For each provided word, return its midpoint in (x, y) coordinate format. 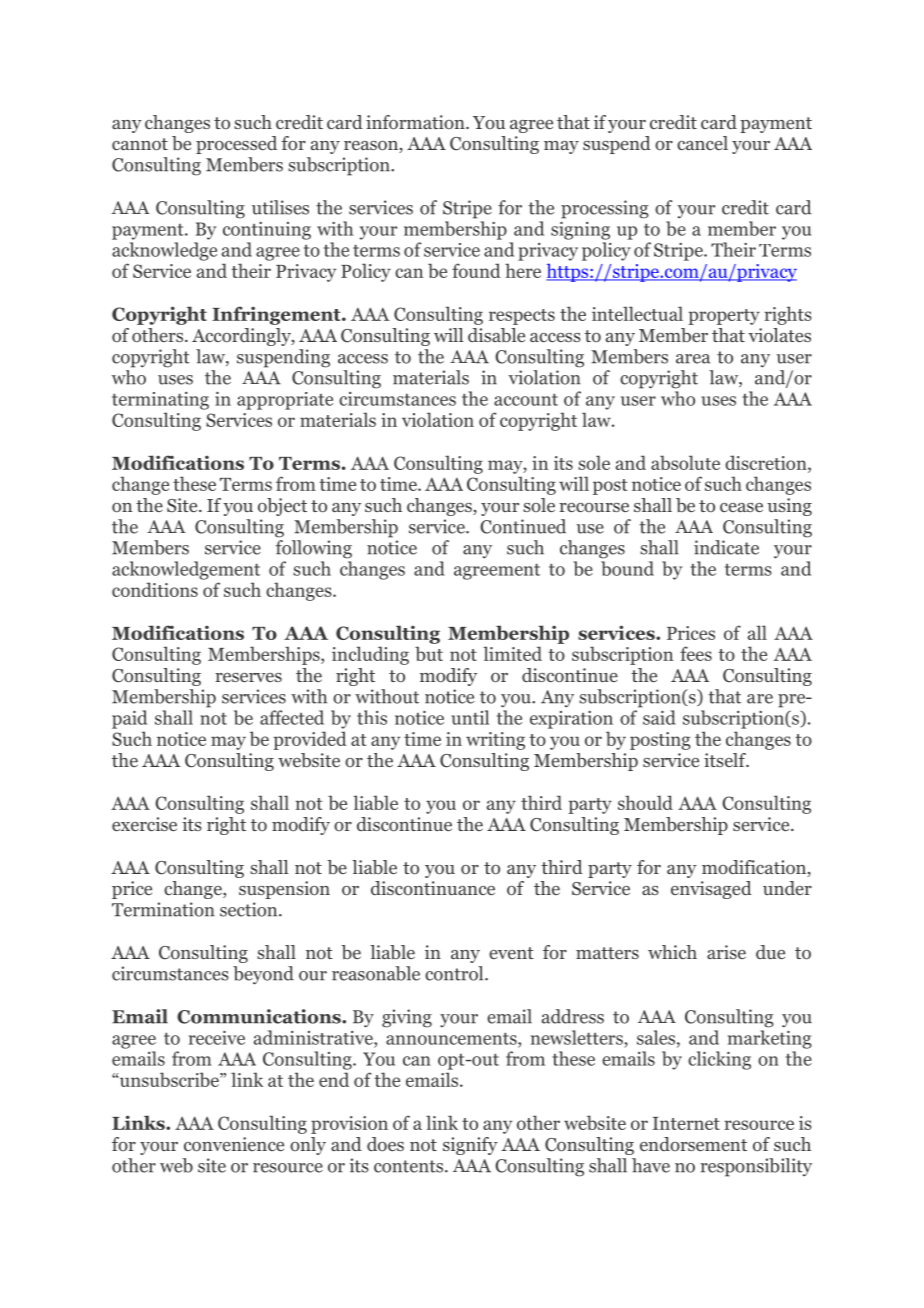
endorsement (693, 1144)
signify (470, 1146)
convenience (234, 1144)
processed (236, 145)
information (416, 122)
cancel (702, 143)
